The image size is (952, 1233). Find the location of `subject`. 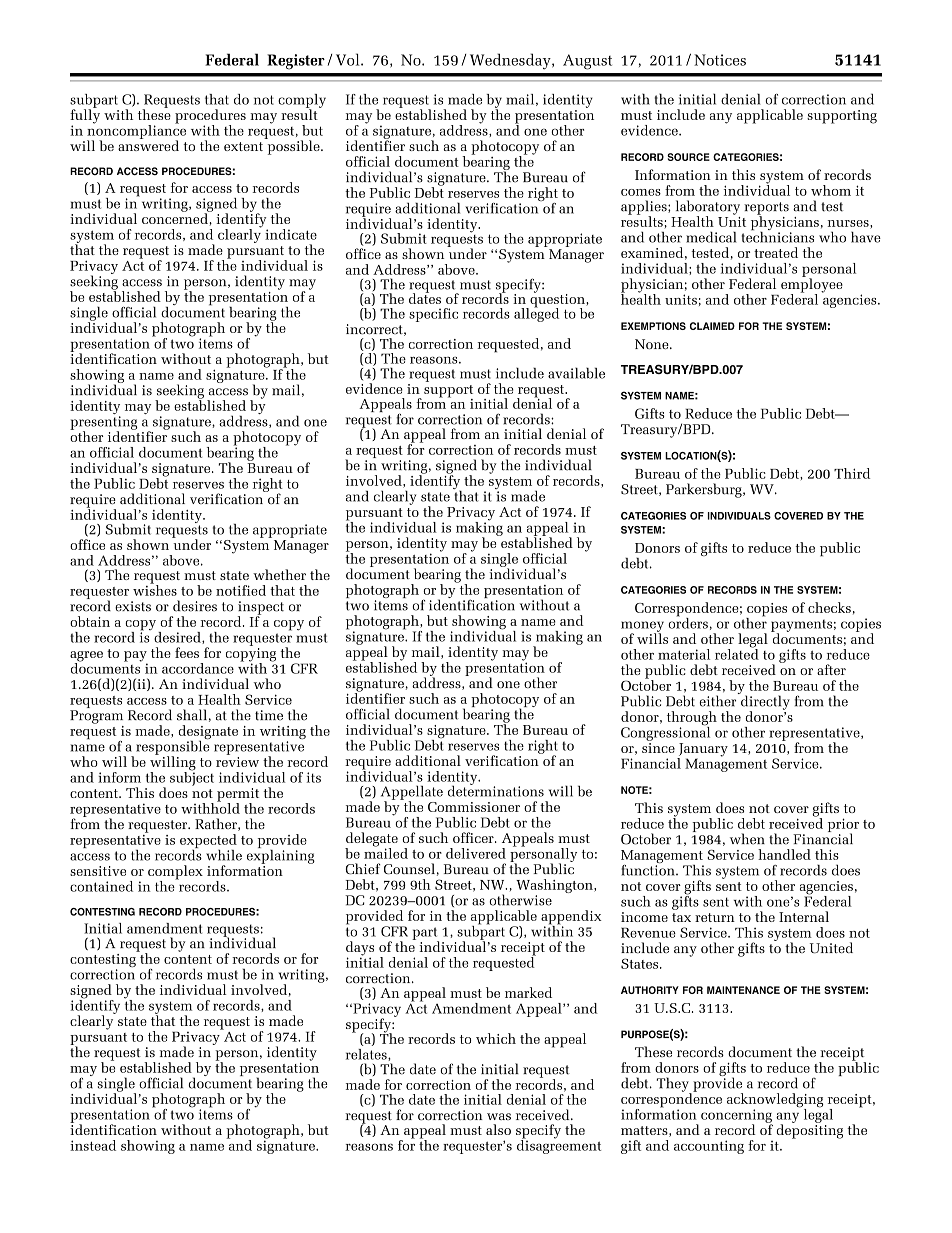

subject is located at coordinates (192, 777).
